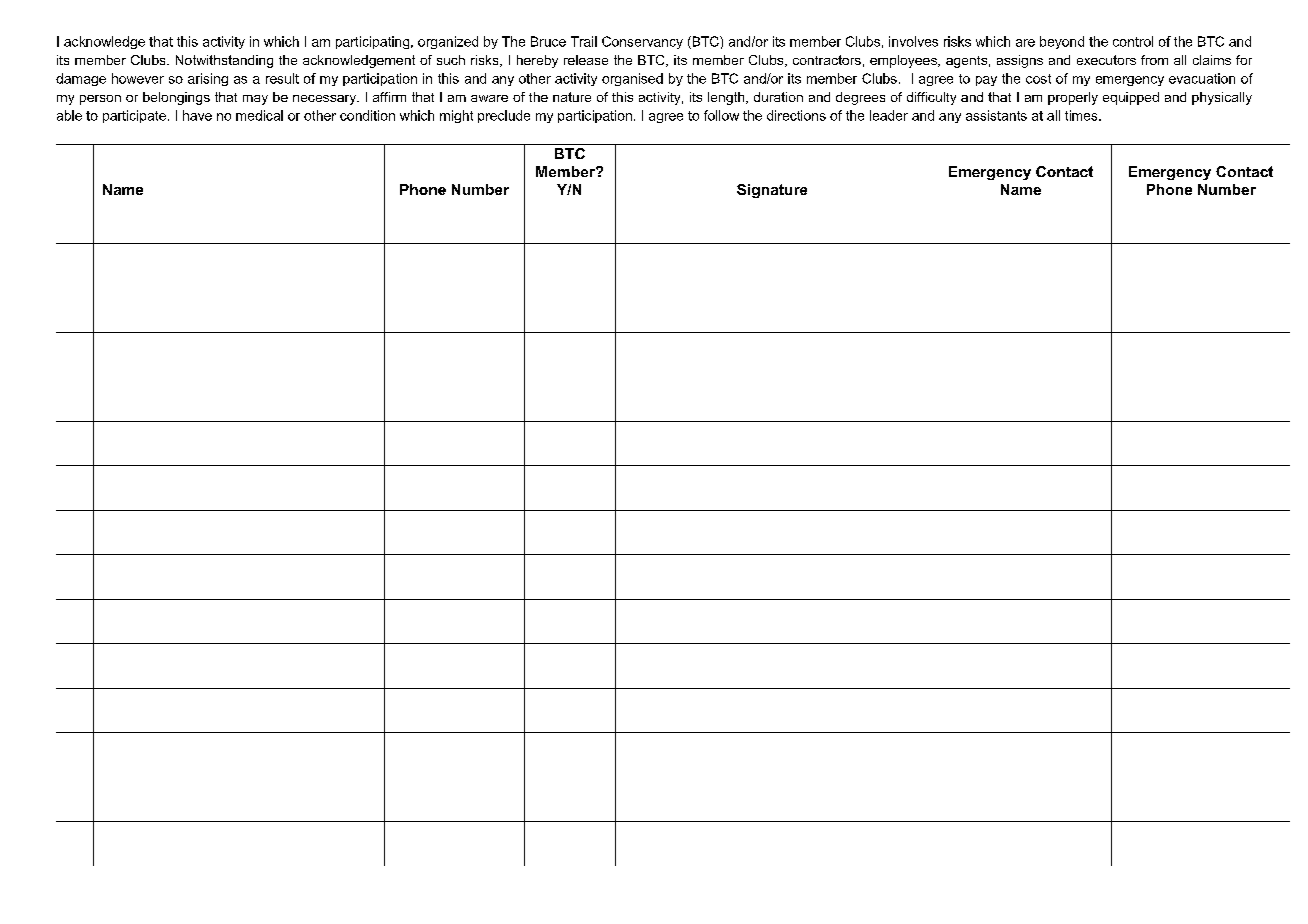  What do you see at coordinates (642, 42) in the image?
I see `Conservancy` at bounding box center [642, 42].
